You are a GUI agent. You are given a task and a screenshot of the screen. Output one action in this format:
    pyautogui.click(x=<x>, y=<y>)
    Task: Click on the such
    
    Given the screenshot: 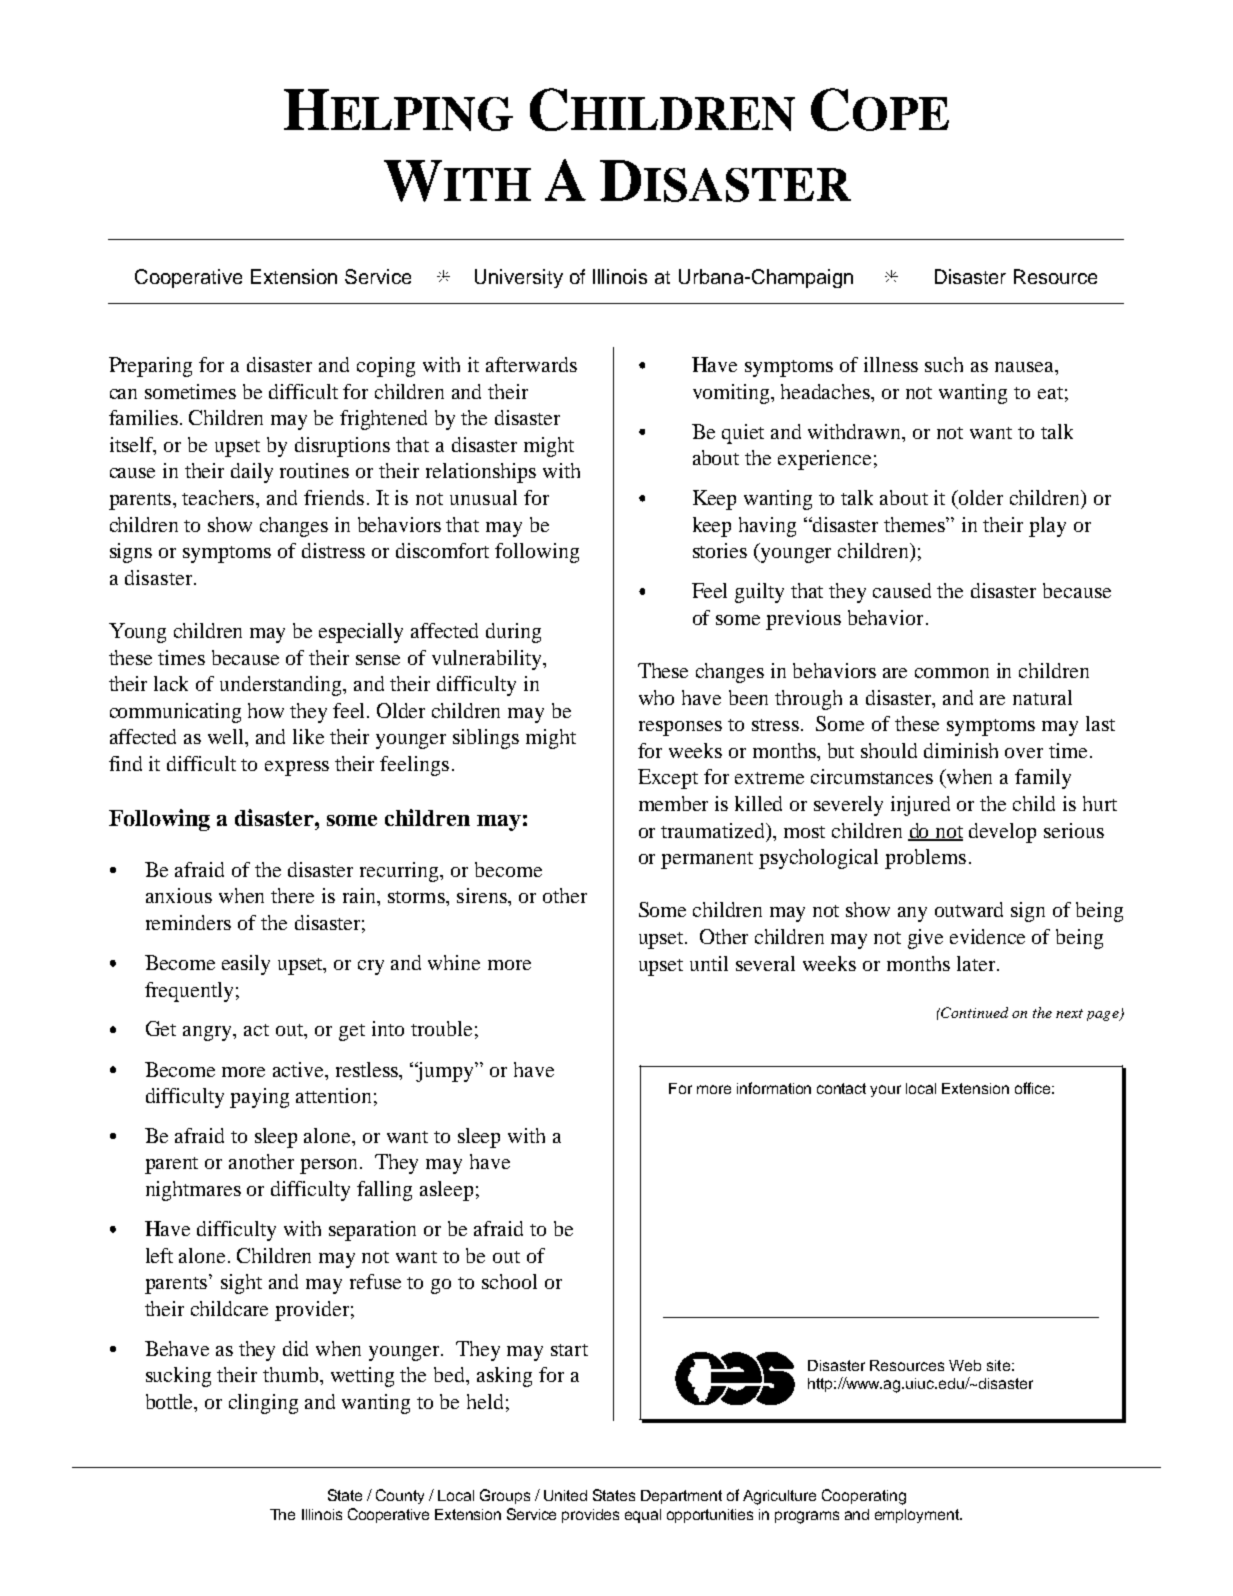 What is the action you would take?
    pyautogui.click(x=944, y=364)
